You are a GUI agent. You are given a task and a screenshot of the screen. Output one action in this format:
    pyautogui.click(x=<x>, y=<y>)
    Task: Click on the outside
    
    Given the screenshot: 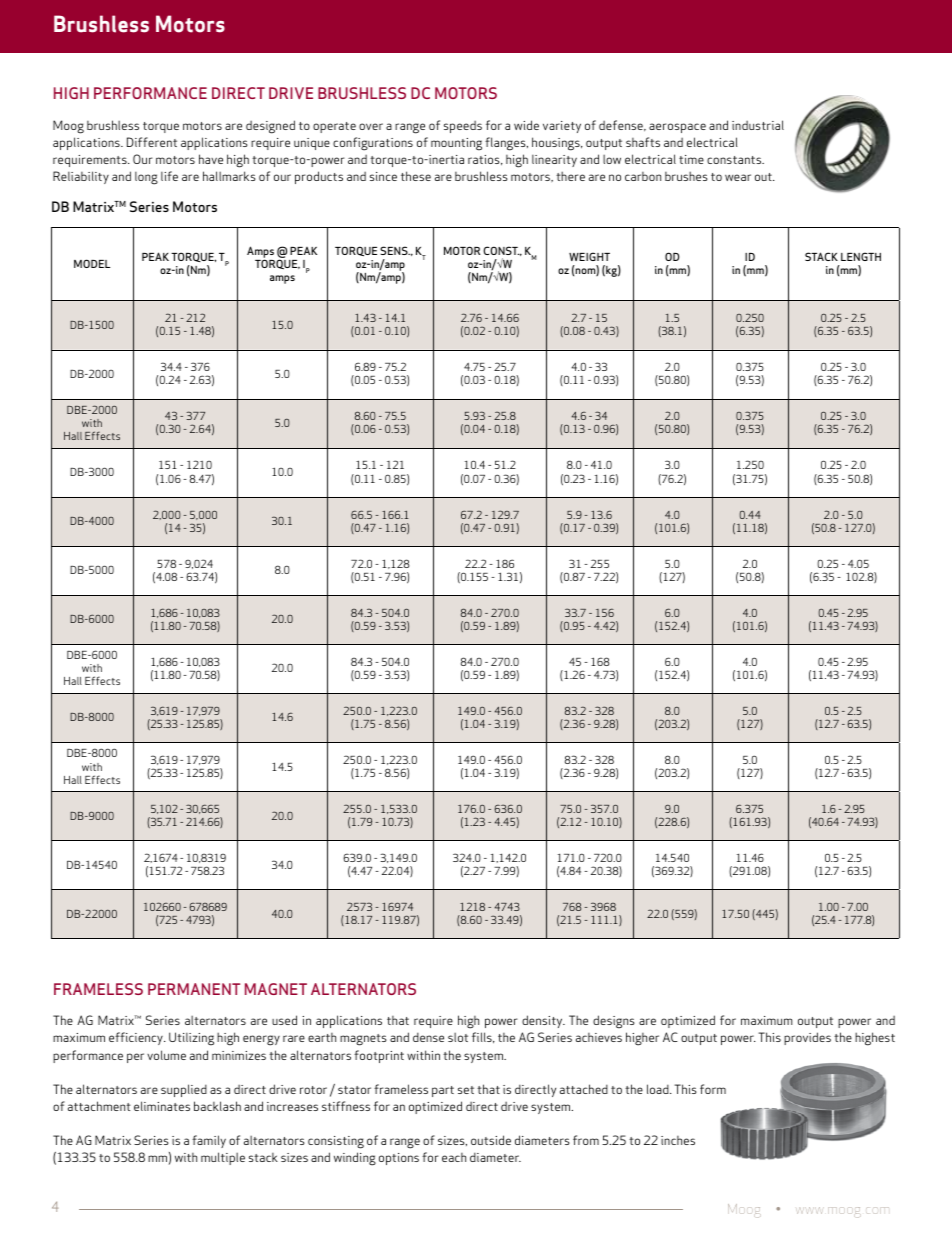 What is the action you would take?
    pyautogui.click(x=491, y=1140)
